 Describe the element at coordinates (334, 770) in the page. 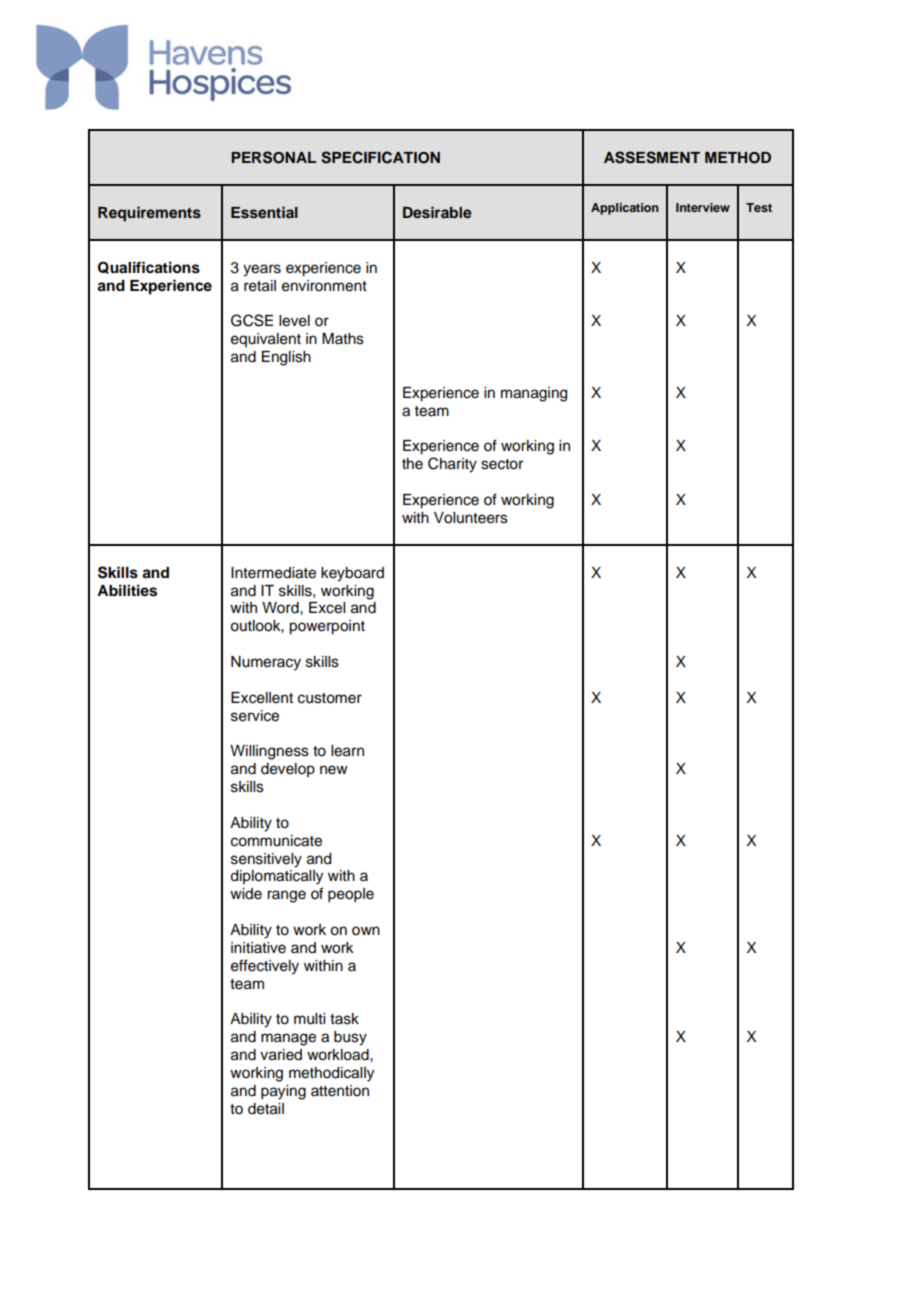

I see `new` at that location.
